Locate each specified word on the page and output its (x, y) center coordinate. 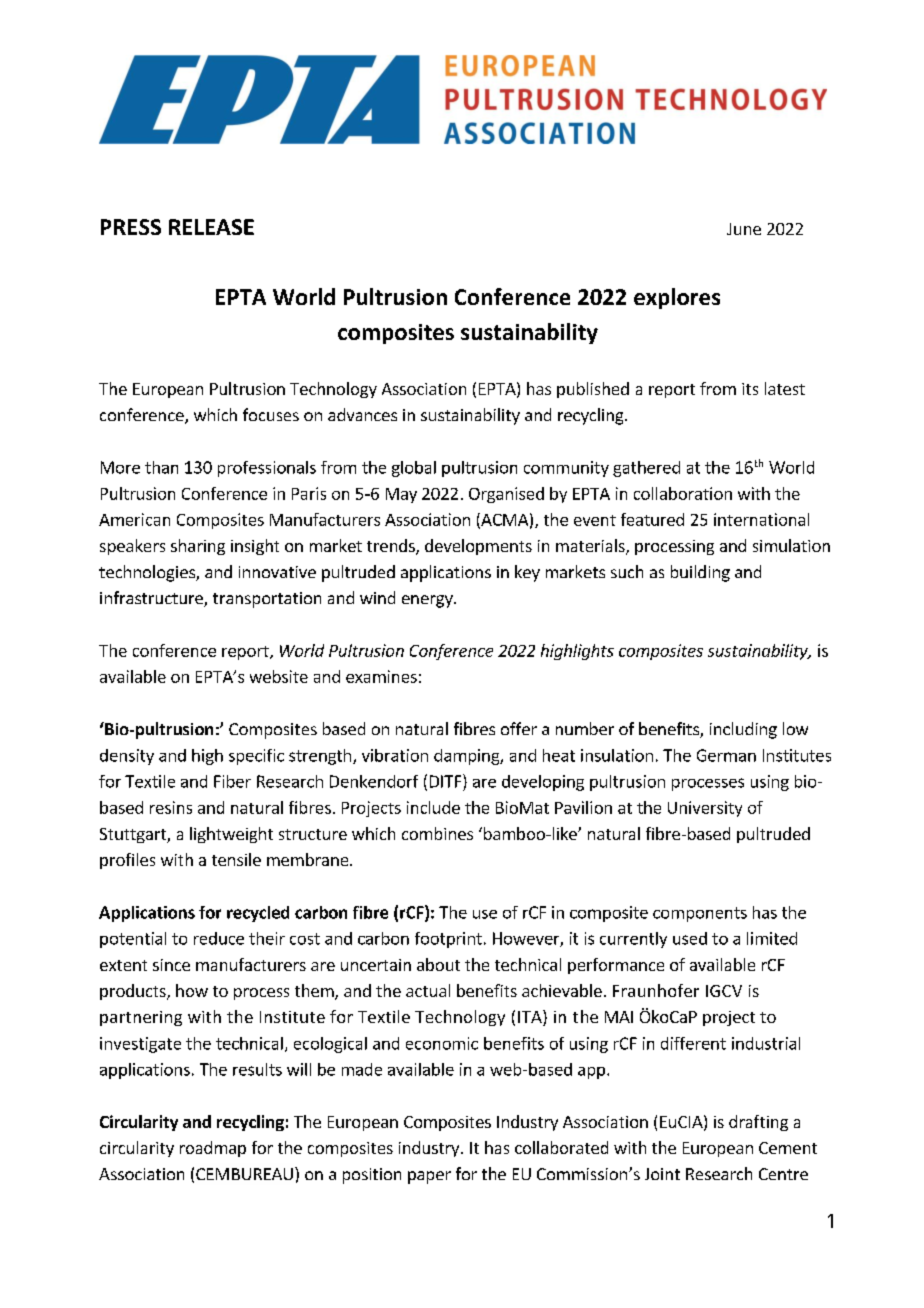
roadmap (213, 1149)
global (414, 469)
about (438, 964)
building (700, 573)
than (161, 467)
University (705, 809)
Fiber (232, 781)
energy (428, 601)
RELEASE (211, 227)
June (744, 229)
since (171, 965)
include (433, 807)
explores (677, 298)
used (690, 938)
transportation (267, 600)
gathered (646, 469)
